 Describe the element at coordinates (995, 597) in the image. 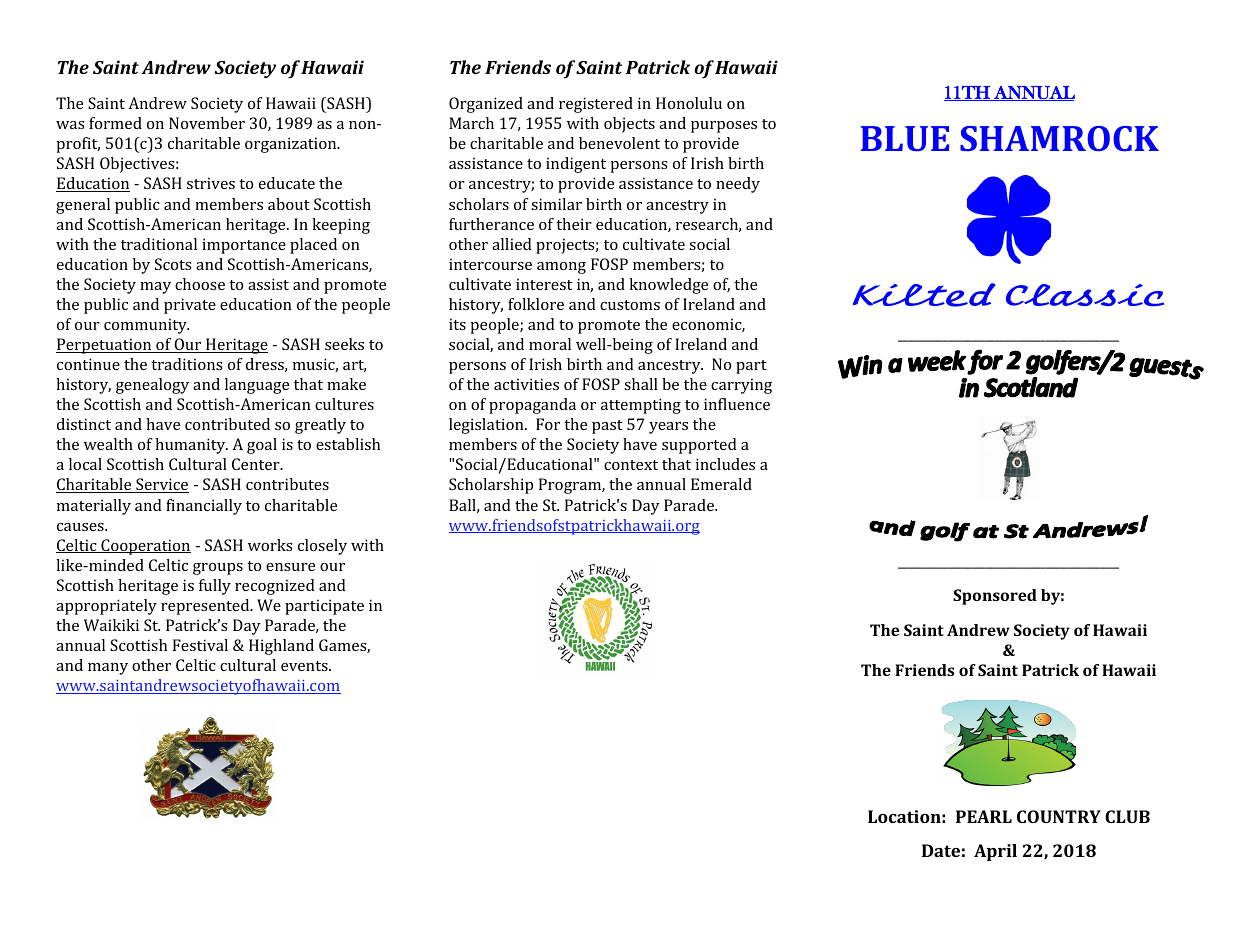

I see `Sponsored` at that location.
